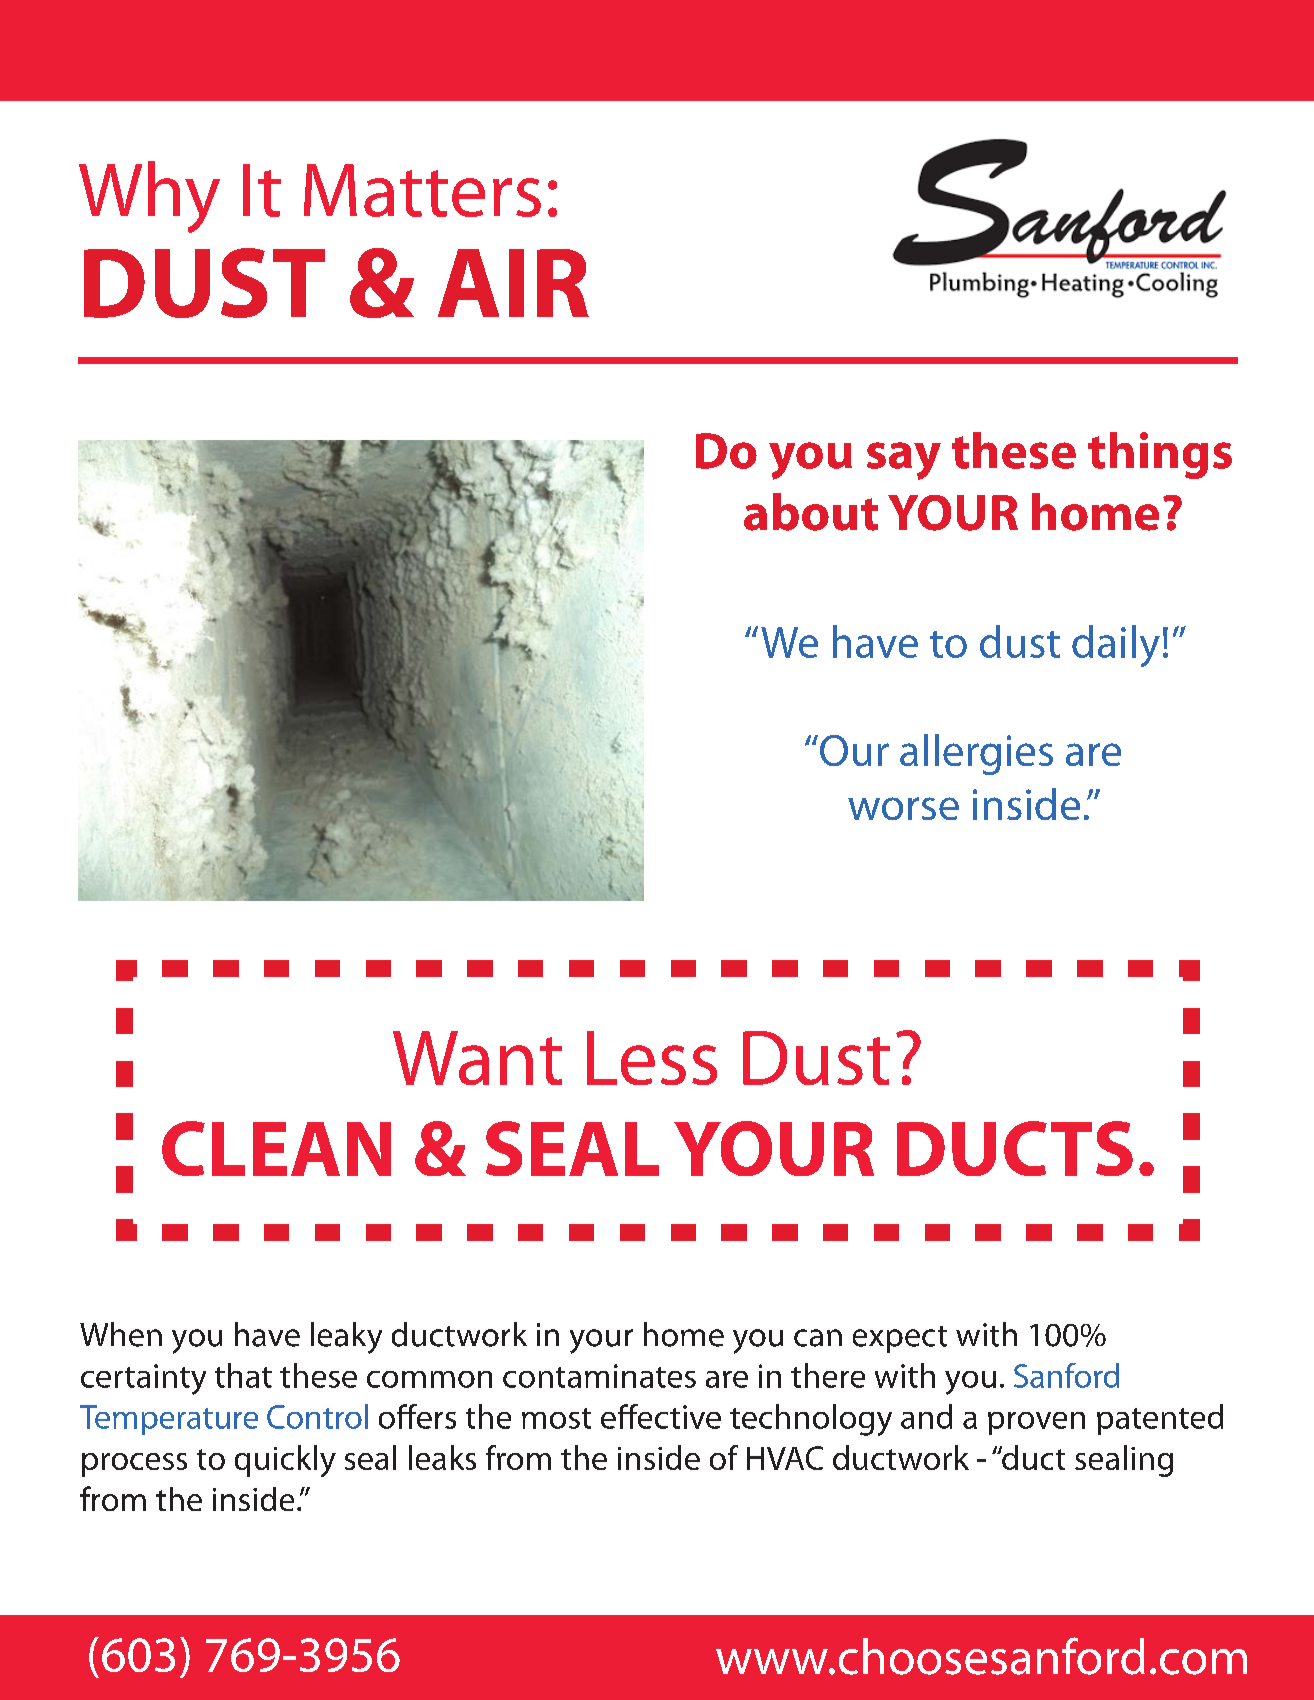 Image resolution: width=1314 pixels, height=1700 pixels. I want to click on CLEAN, so click(276, 1148).
